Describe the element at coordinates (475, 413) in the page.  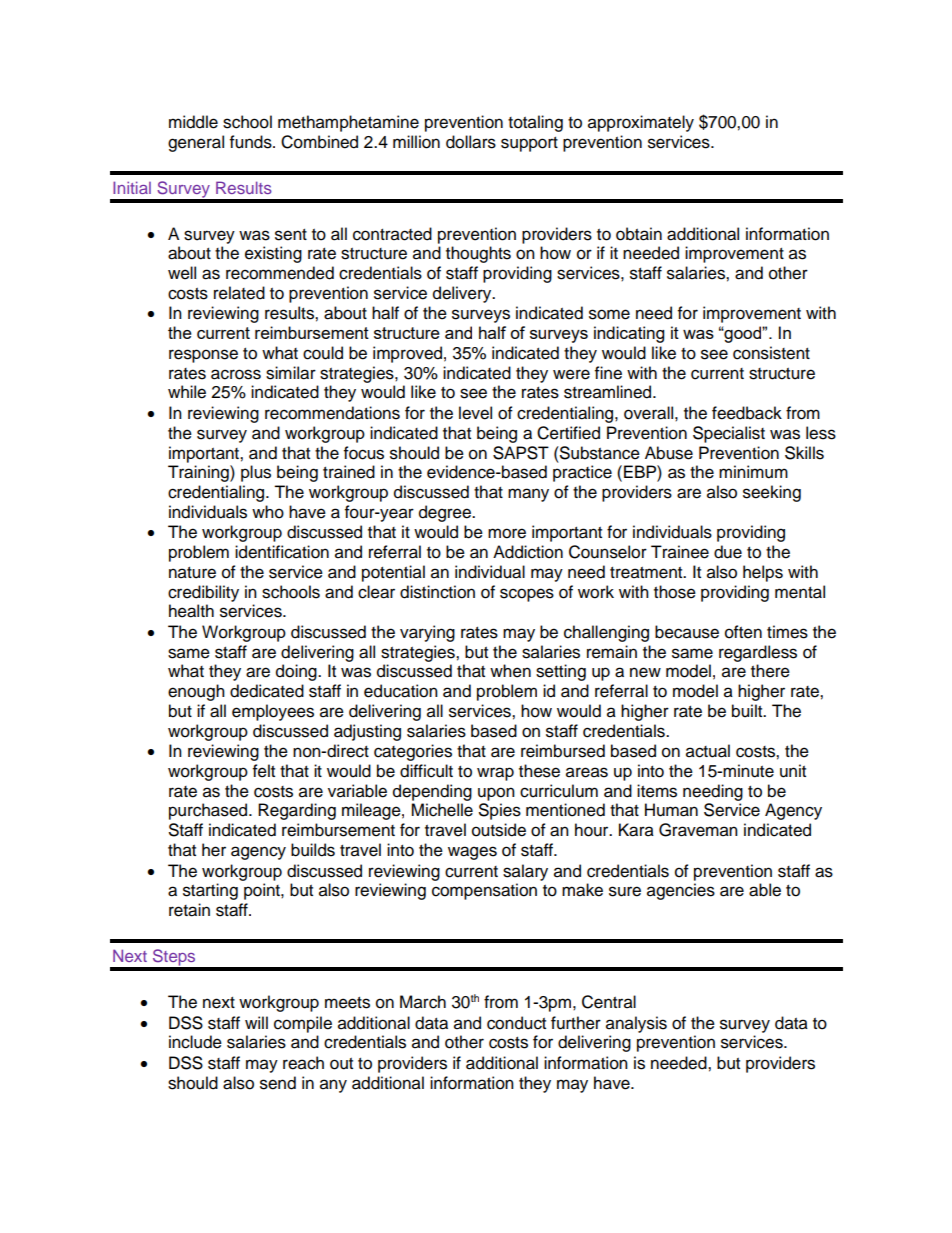
I see `level` at that location.
